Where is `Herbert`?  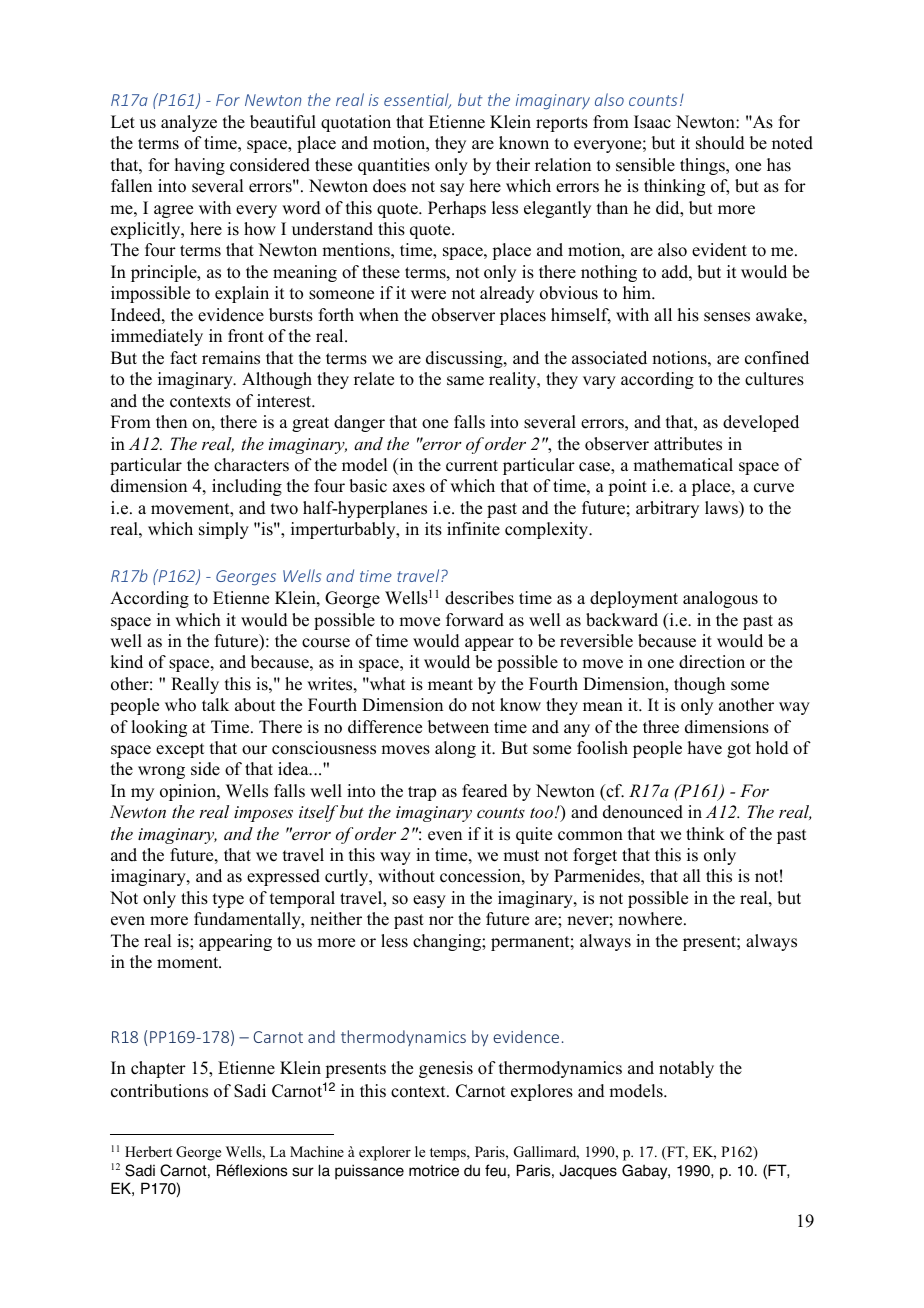
Herbert is located at coordinates (148, 1151).
